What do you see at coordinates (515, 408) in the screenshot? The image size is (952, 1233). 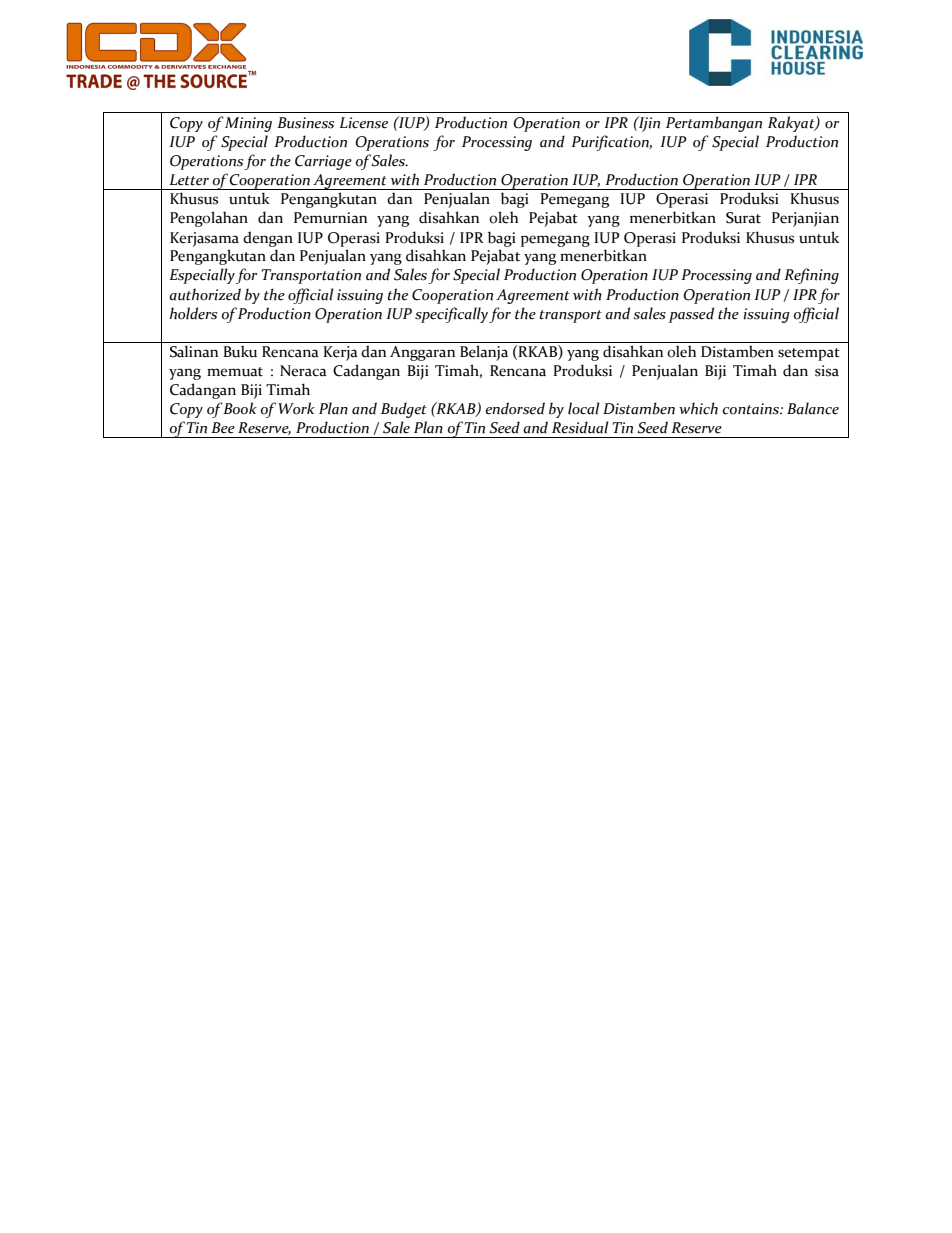 I see `endorsed` at bounding box center [515, 408].
